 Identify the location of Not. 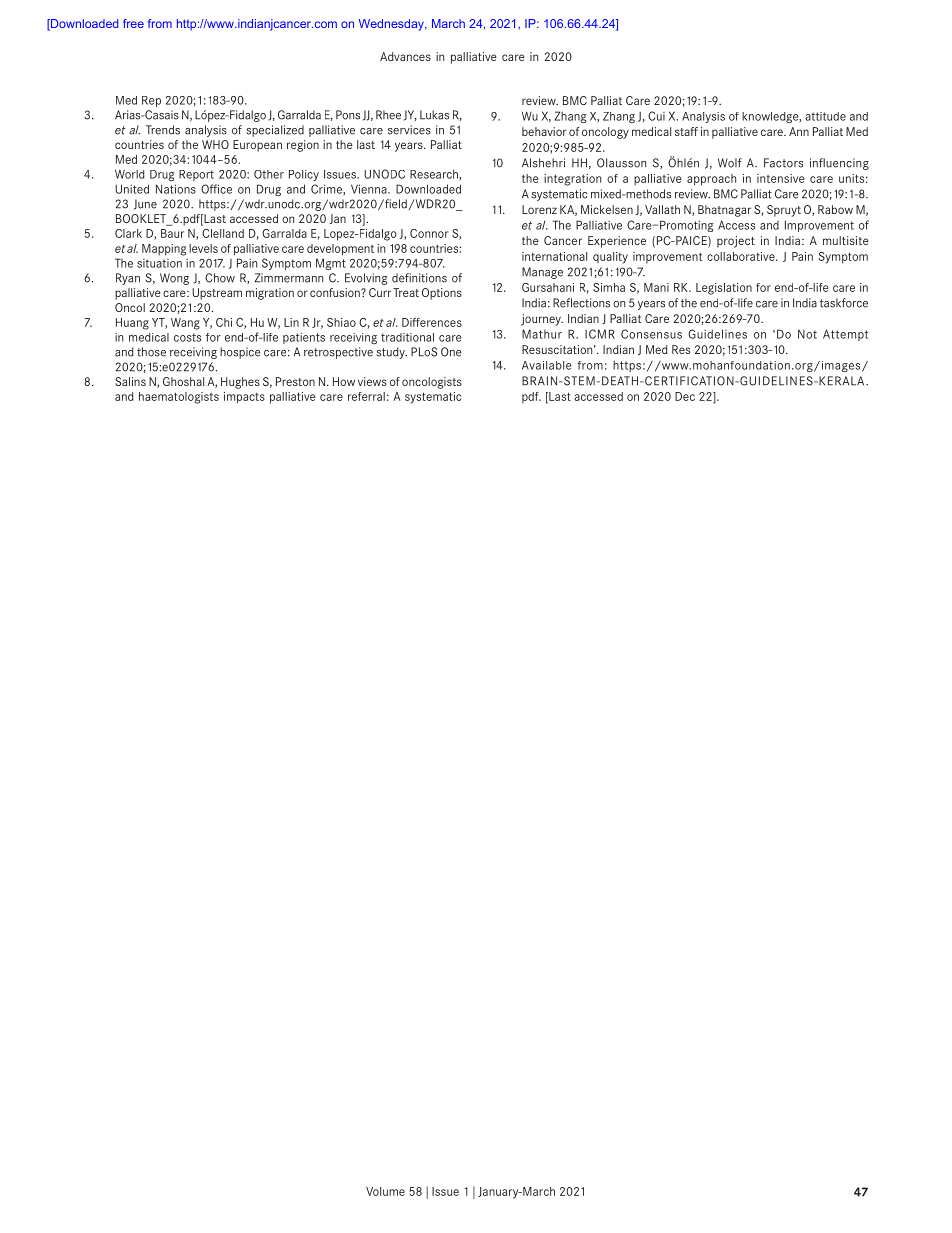
(807, 334).
